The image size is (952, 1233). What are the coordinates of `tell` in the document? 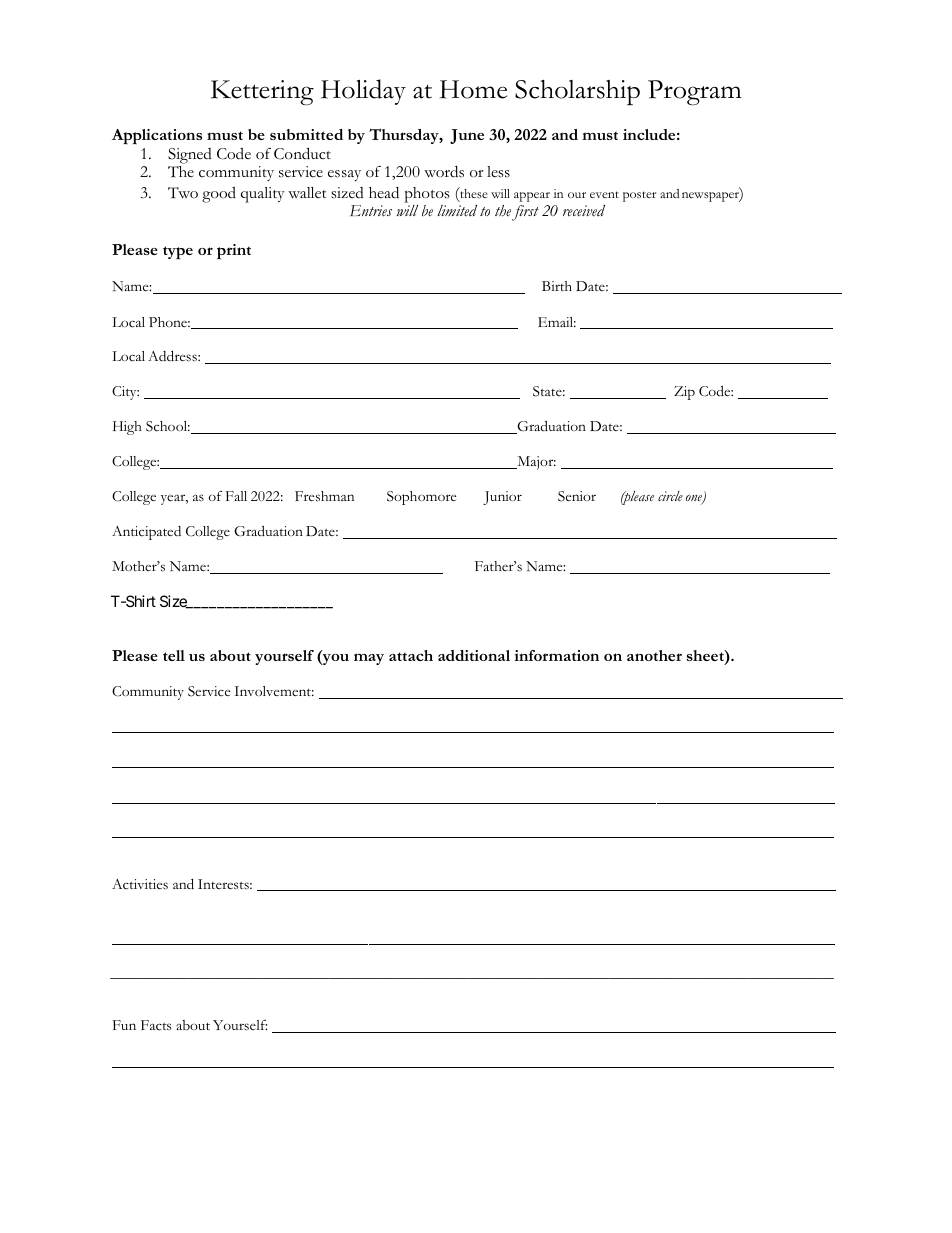 It's located at (174, 655).
